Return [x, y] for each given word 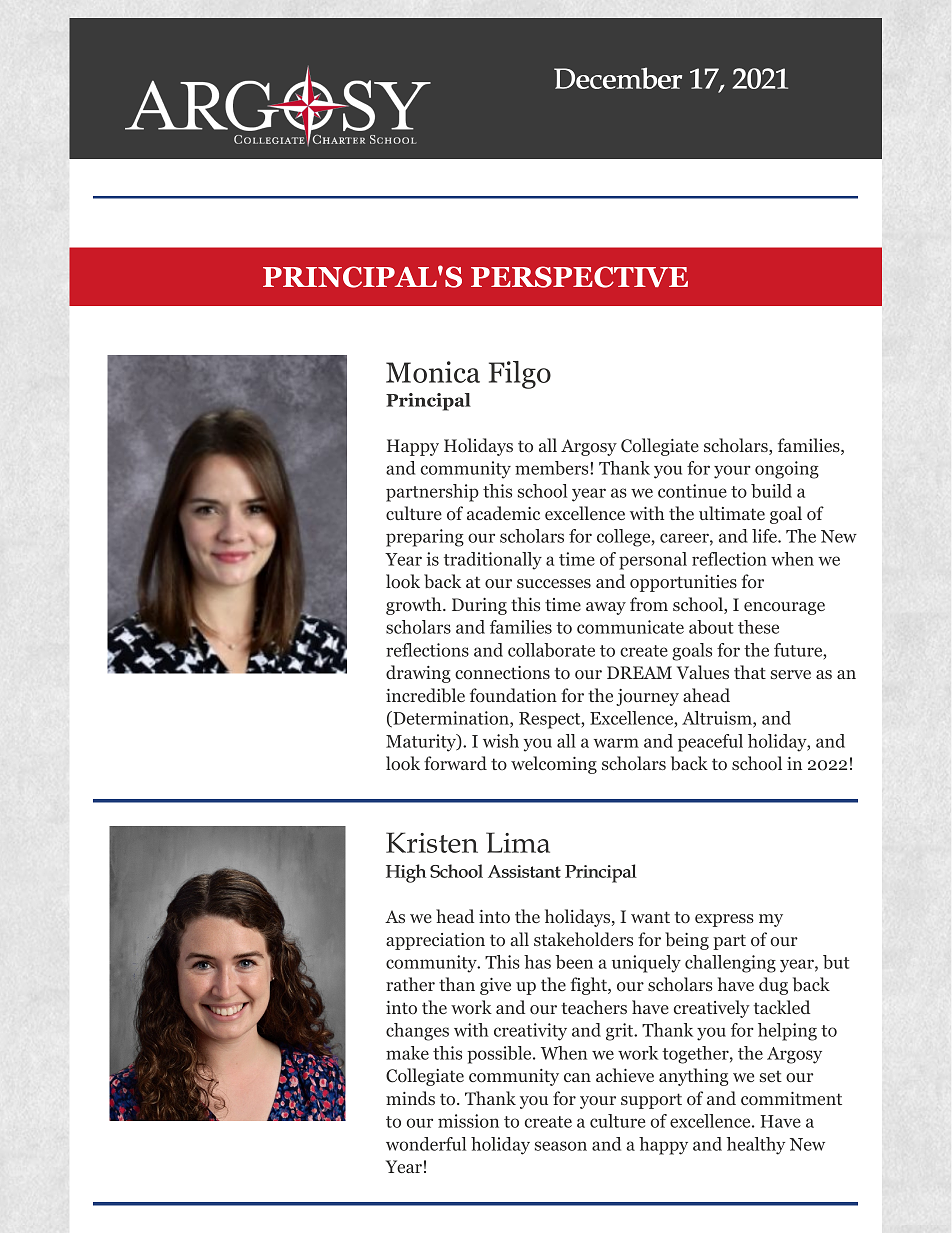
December [618, 78]
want [650, 917]
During [479, 606]
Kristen [432, 842]
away [606, 608]
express [724, 920]
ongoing [787, 470]
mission [468, 1121]
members [553, 468]
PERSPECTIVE [579, 277]
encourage [784, 608]
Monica [433, 372]
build [771, 491]
